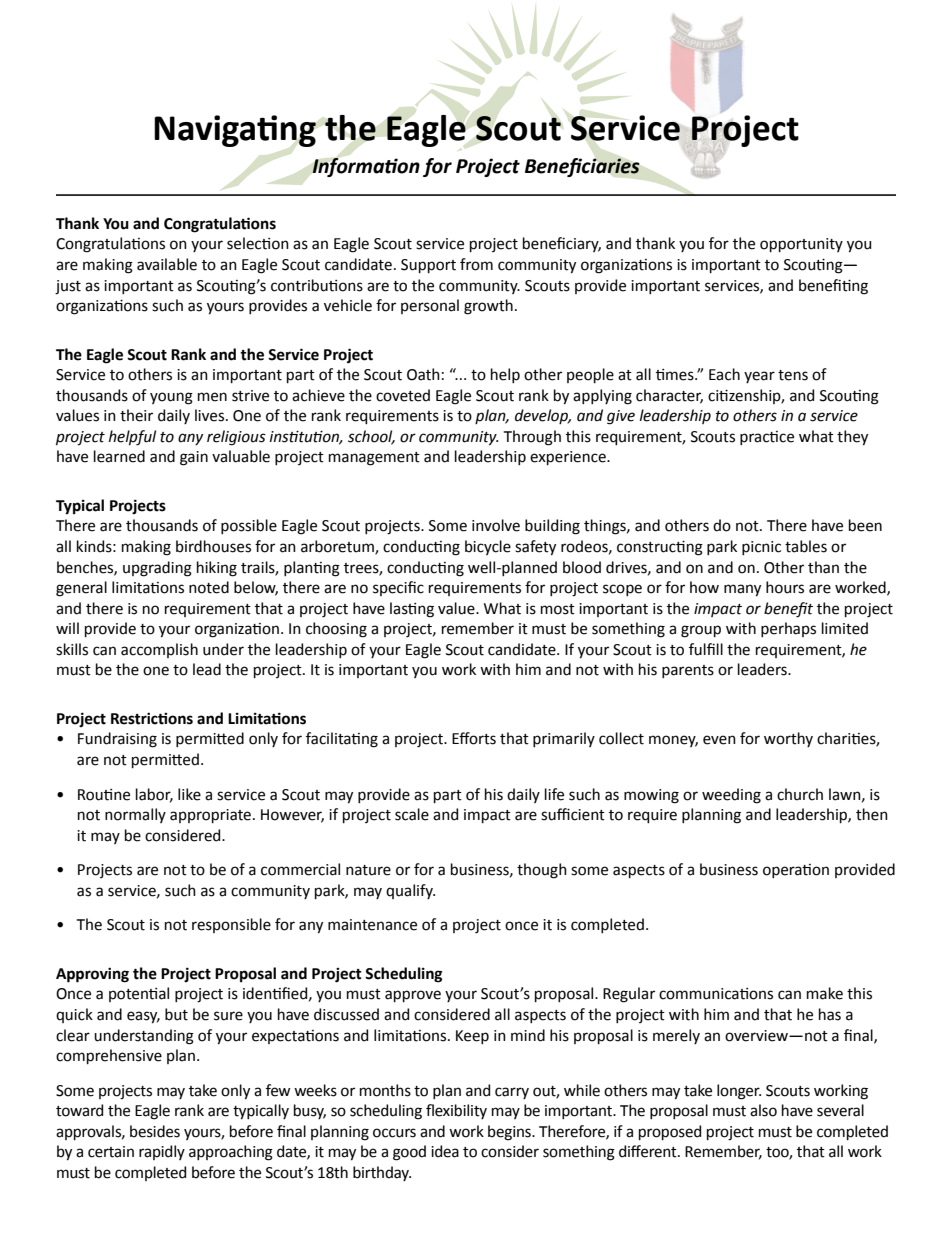 The width and height of the screenshot is (952, 1233). What do you see at coordinates (763, 1110) in the screenshot?
I see `also` at bounding box center [763, 1110].
